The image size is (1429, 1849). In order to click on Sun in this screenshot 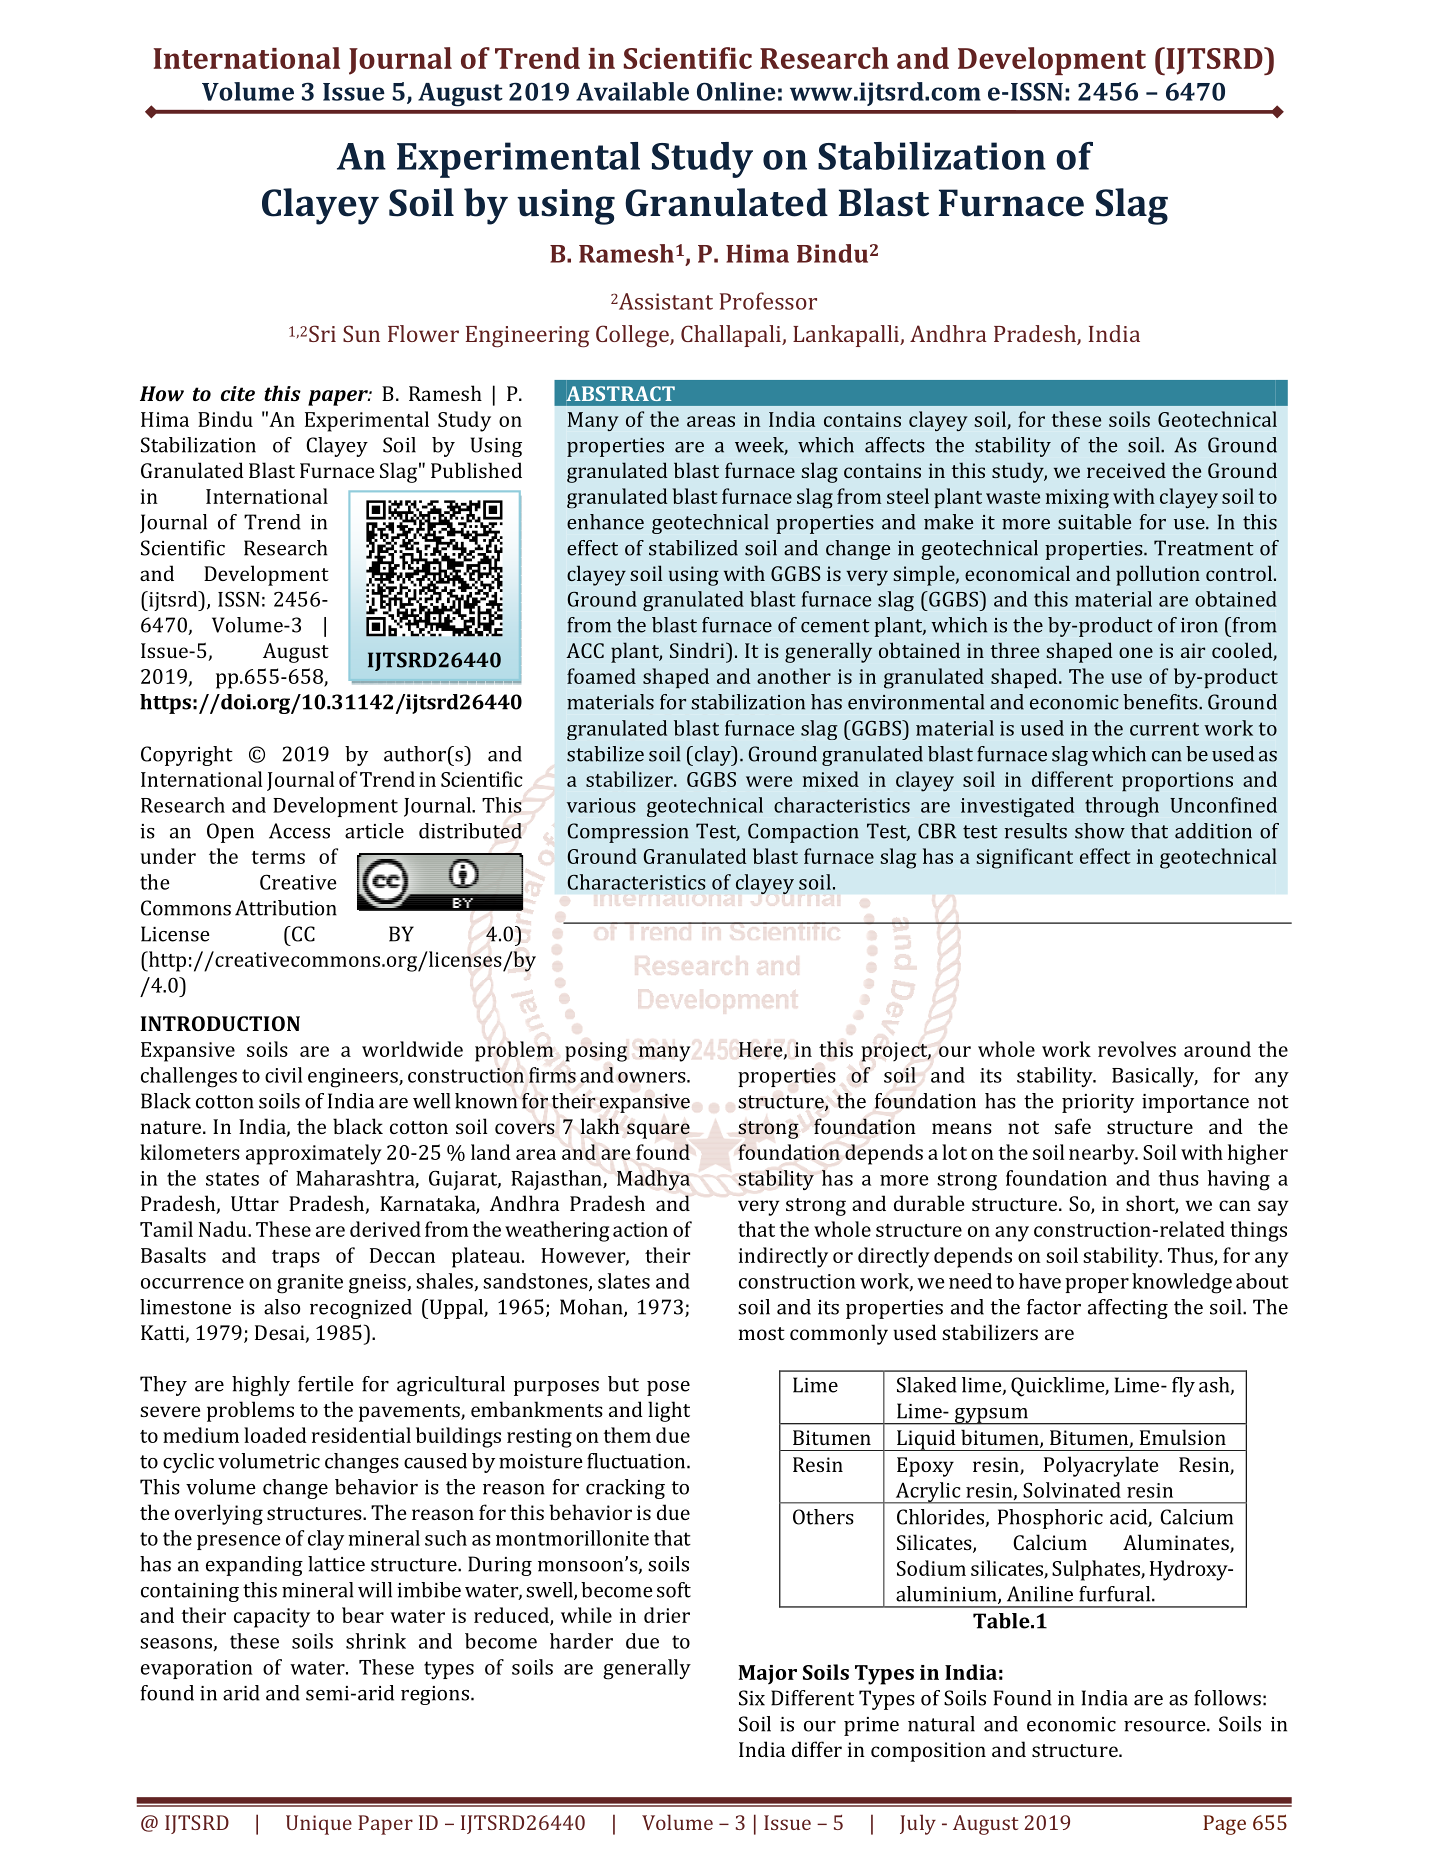, I will do `click(361, 333)`.
